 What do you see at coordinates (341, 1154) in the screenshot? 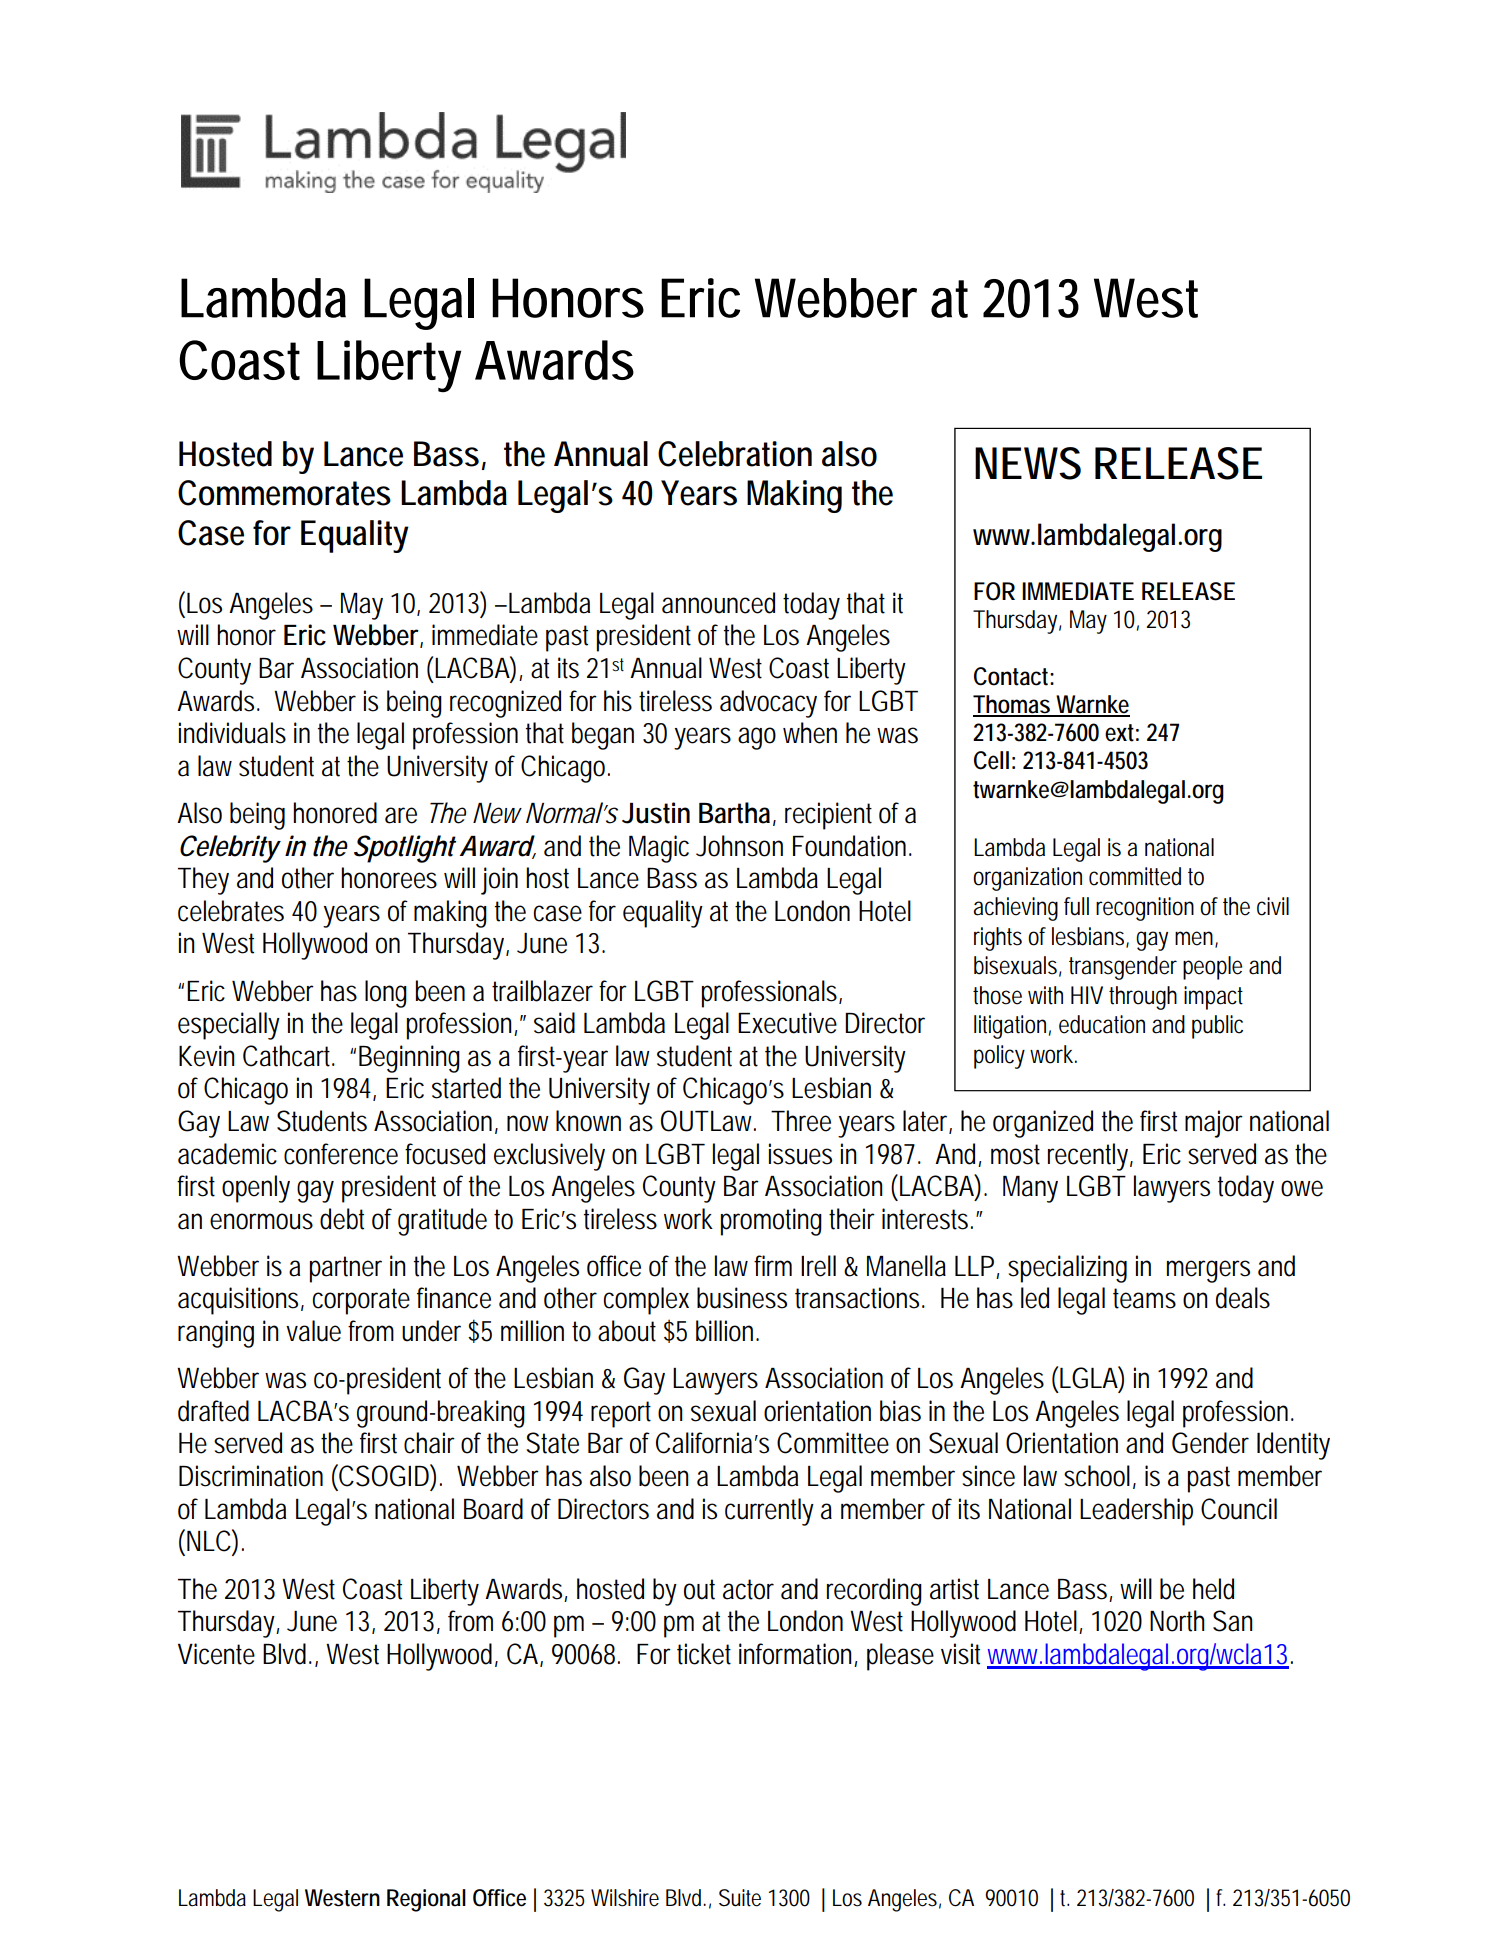
I see `conference` at bounding box center [341, 1154].
